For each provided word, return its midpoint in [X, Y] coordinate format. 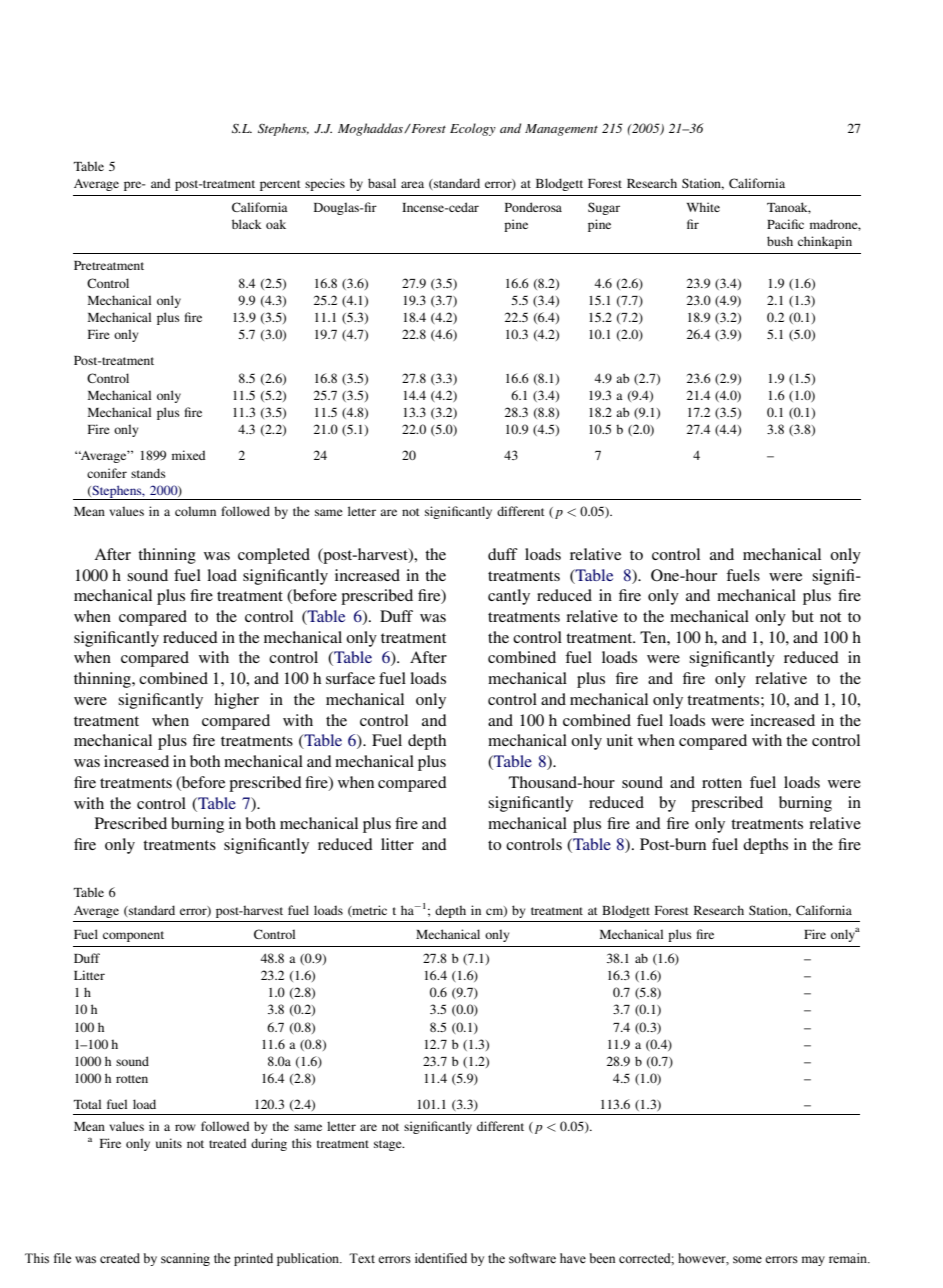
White [703, 207]
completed [274, 556]
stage [389, 1145]
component [133, 936]
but [803, 616]
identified [441, 1258]
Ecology [473, 129]
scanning [185, 1259]
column [195, 511]
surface [350, 678]
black [247, 224]
